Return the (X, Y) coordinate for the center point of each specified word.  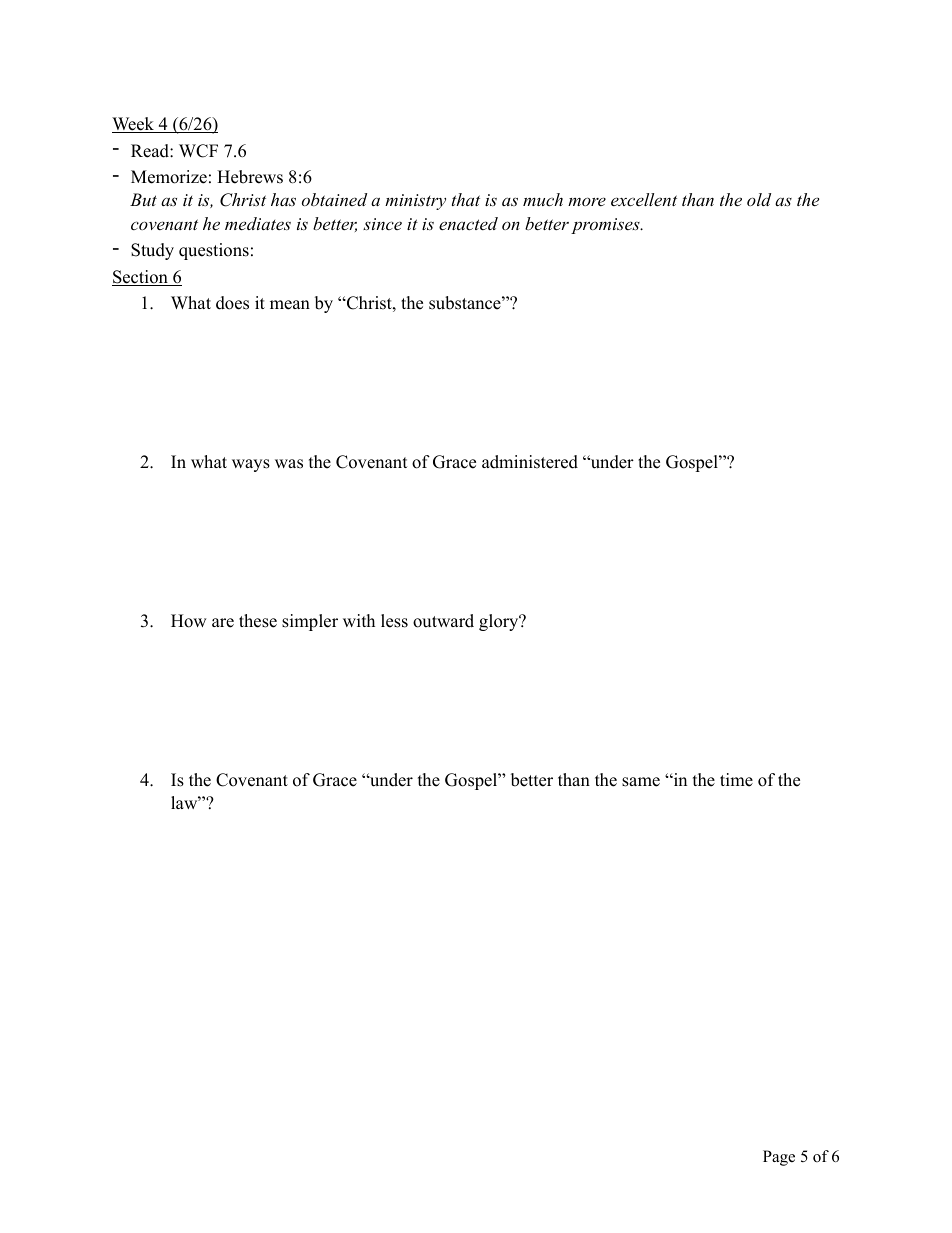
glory (500, 622)
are (223, 623)
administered (530, 462)
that (466, 199)
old (759, 199)
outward (443, 621)
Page (779, 1158)
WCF (198, 151)
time (736, 780)
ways (251, 465)
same (641, 782)
